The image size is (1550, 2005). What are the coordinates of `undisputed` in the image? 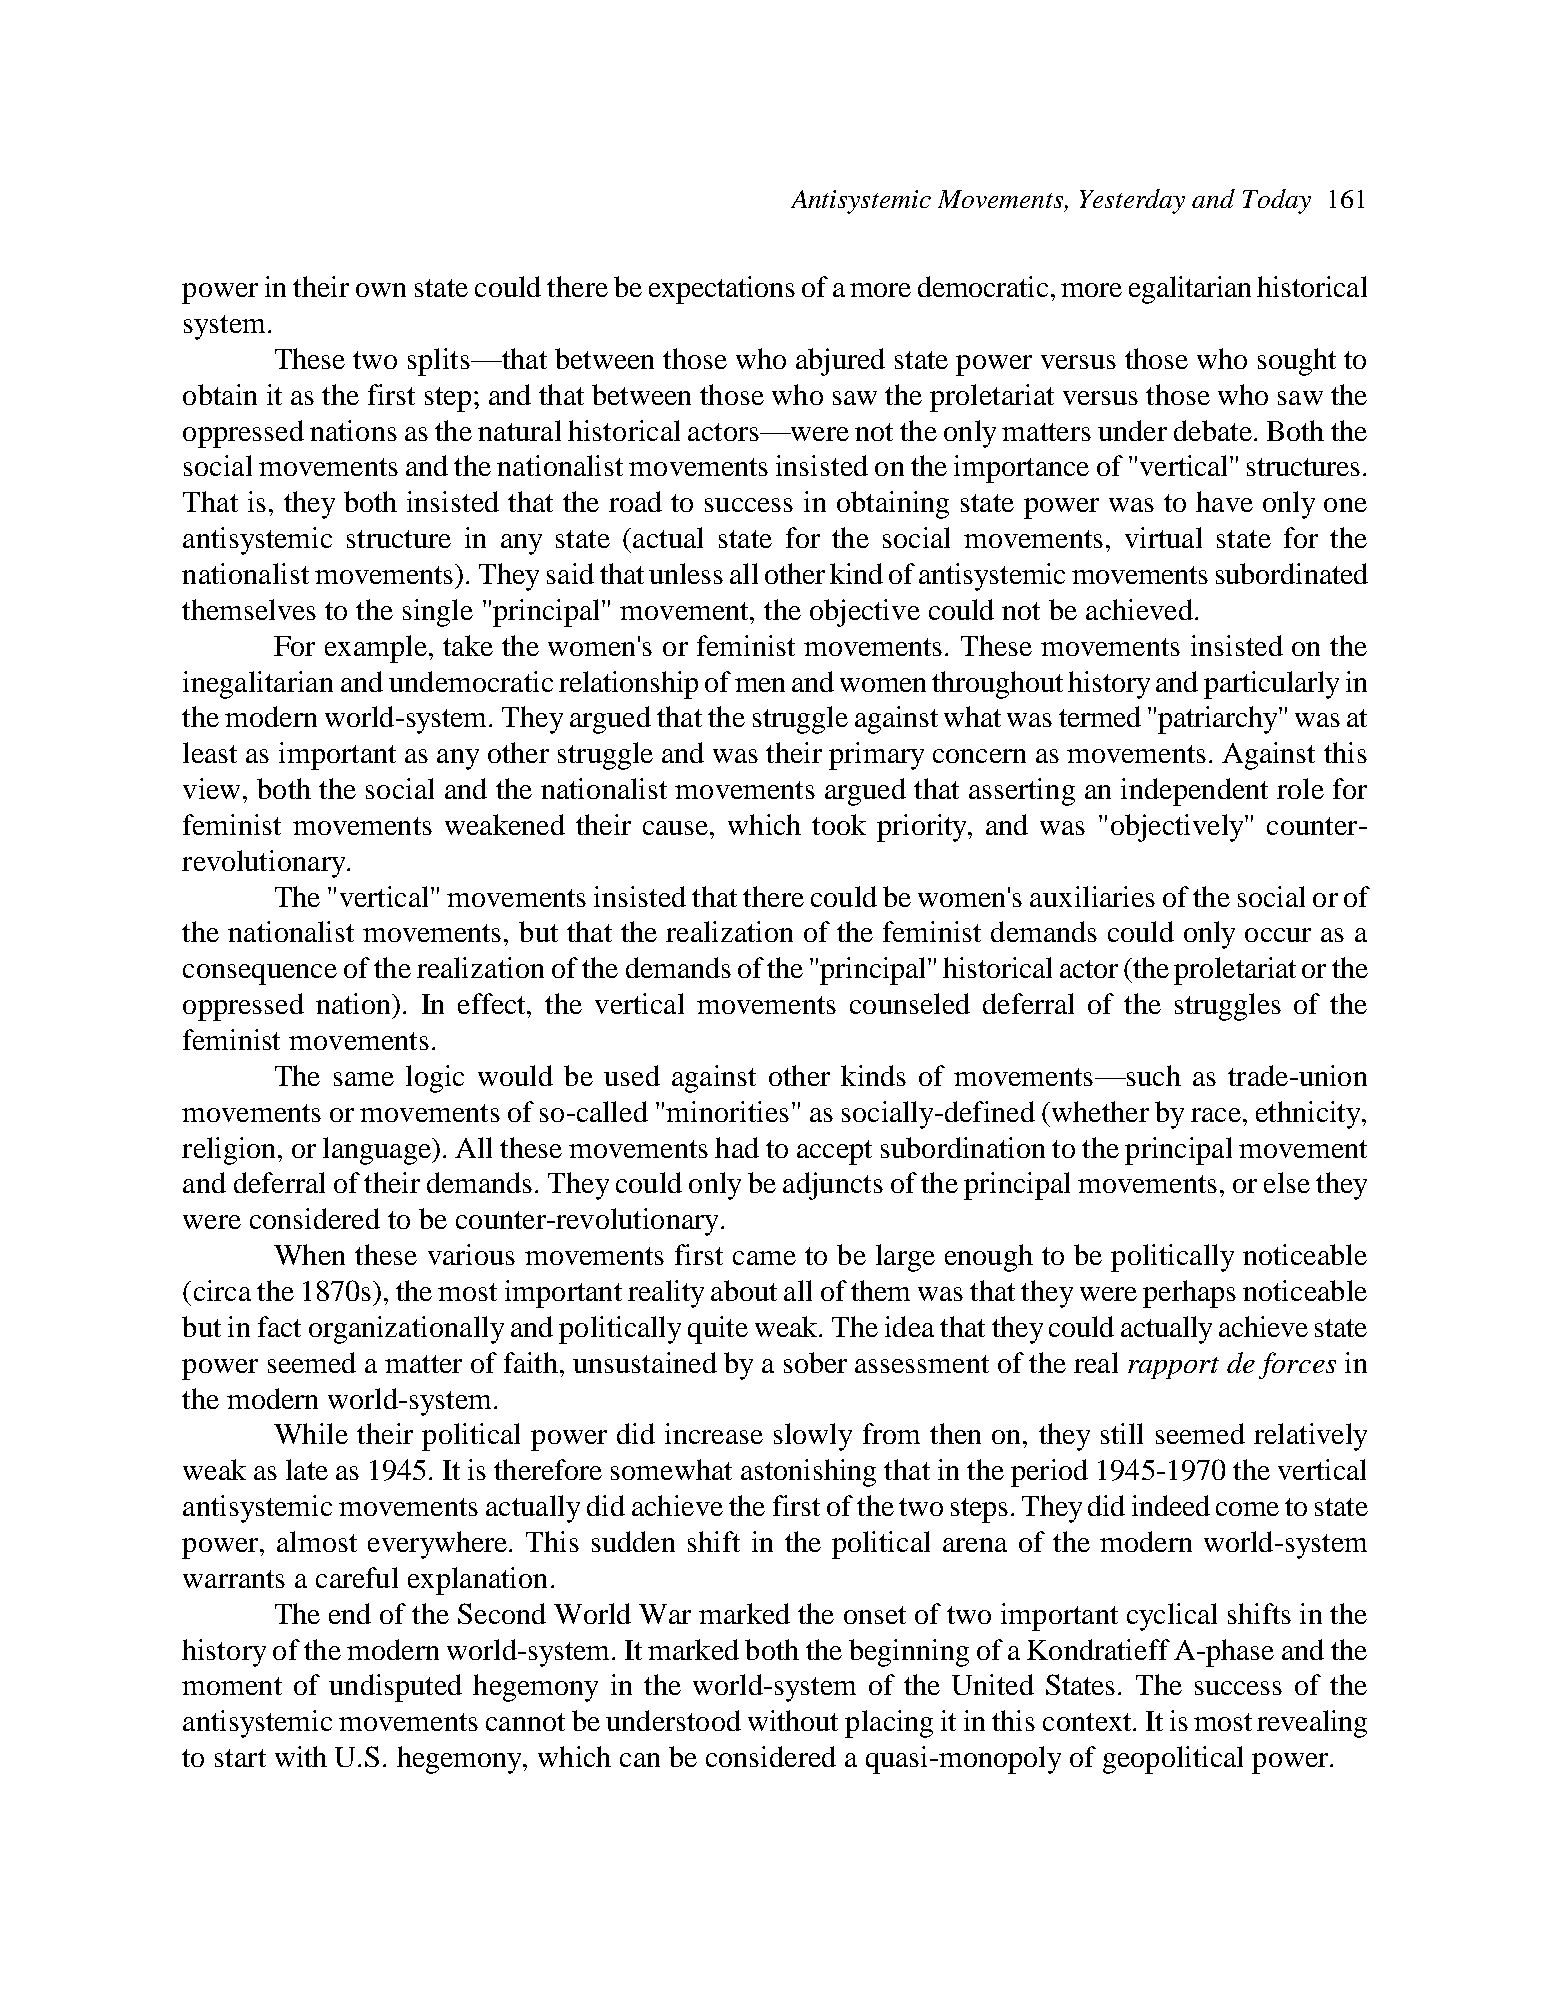 It's located at (395, 1688).
